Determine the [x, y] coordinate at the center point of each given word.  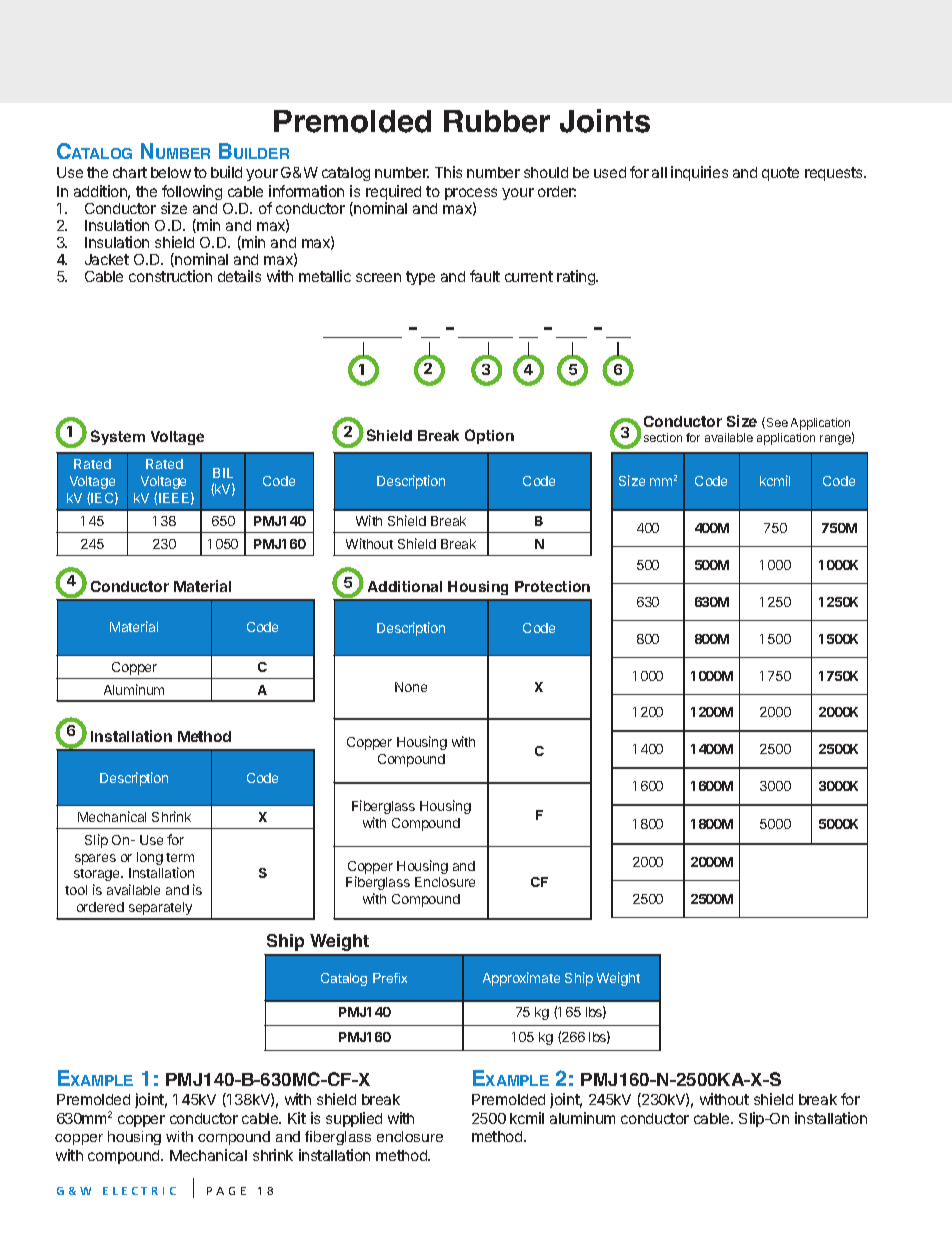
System [118, 437]
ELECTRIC [139, 1191]
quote [780, 174]
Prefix [390, 978]
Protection [552, 586]
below [171, 172]
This [448, 172]
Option [489, 436]
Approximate [521, 979]
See [776, 423]
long [150, 858]
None [411, 687]
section [663, 437]
